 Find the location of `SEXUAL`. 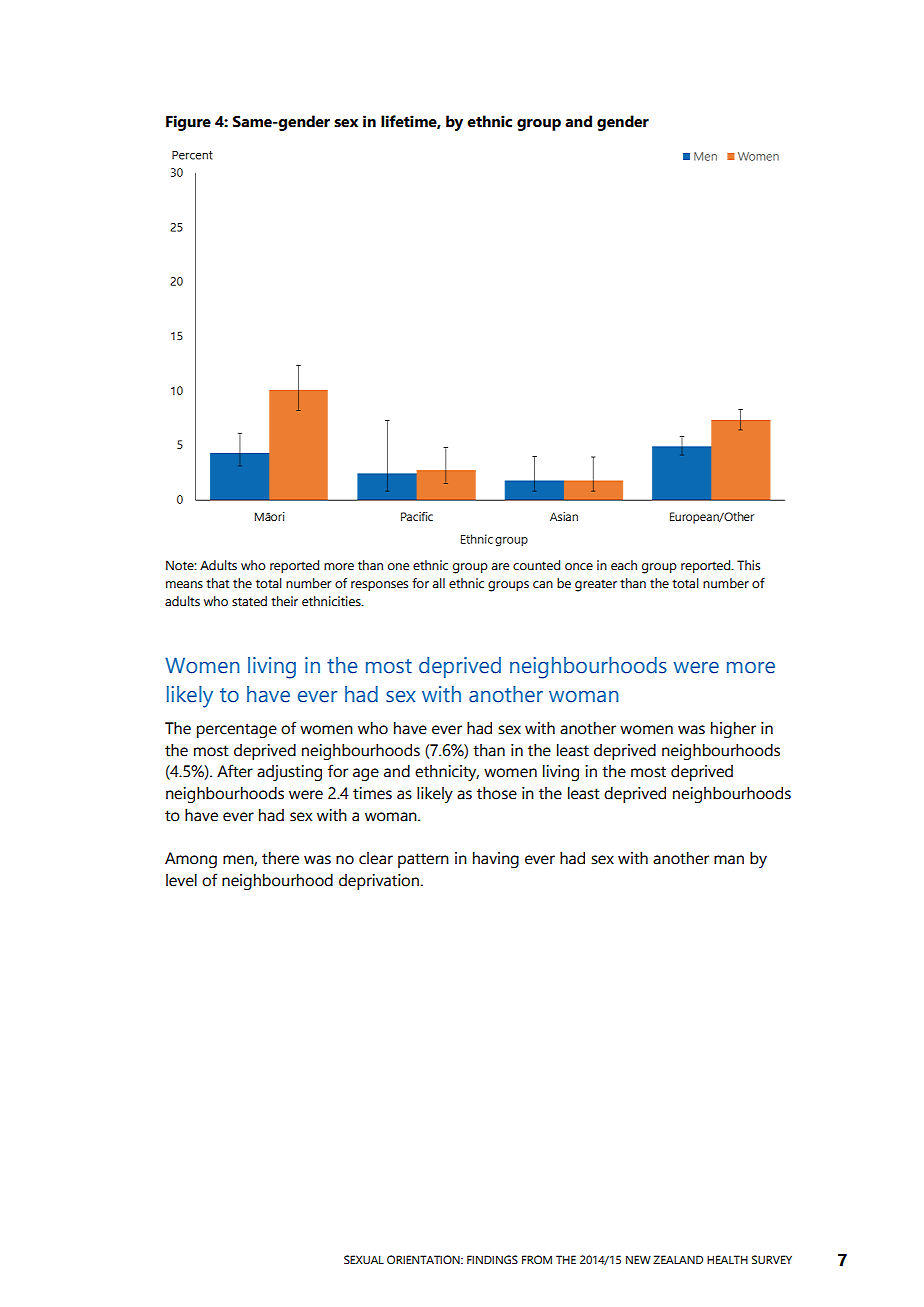

SEXUAL is located at coordinates (364, 1259).
